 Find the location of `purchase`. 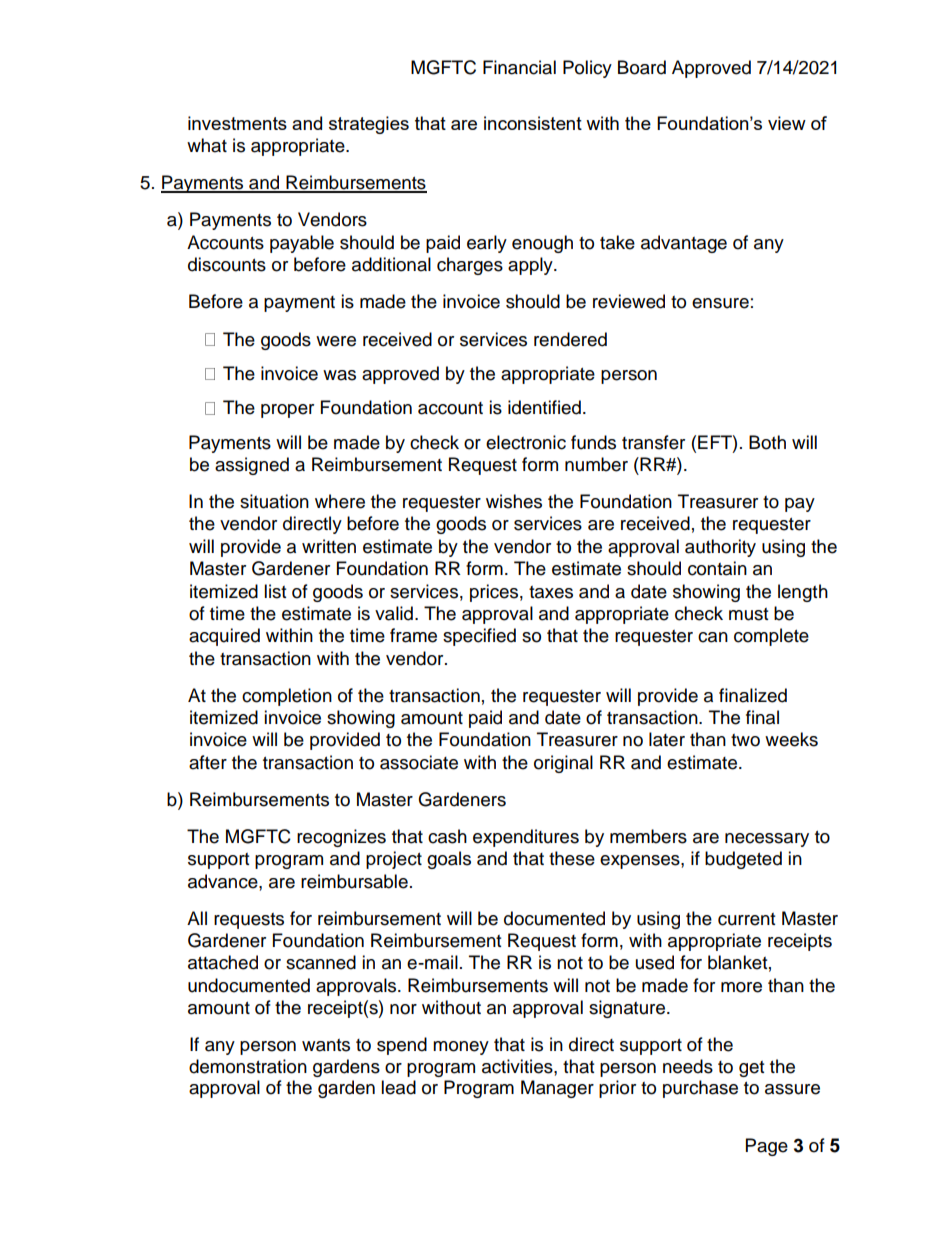

purchase is located at coordinates (700, 1089).
